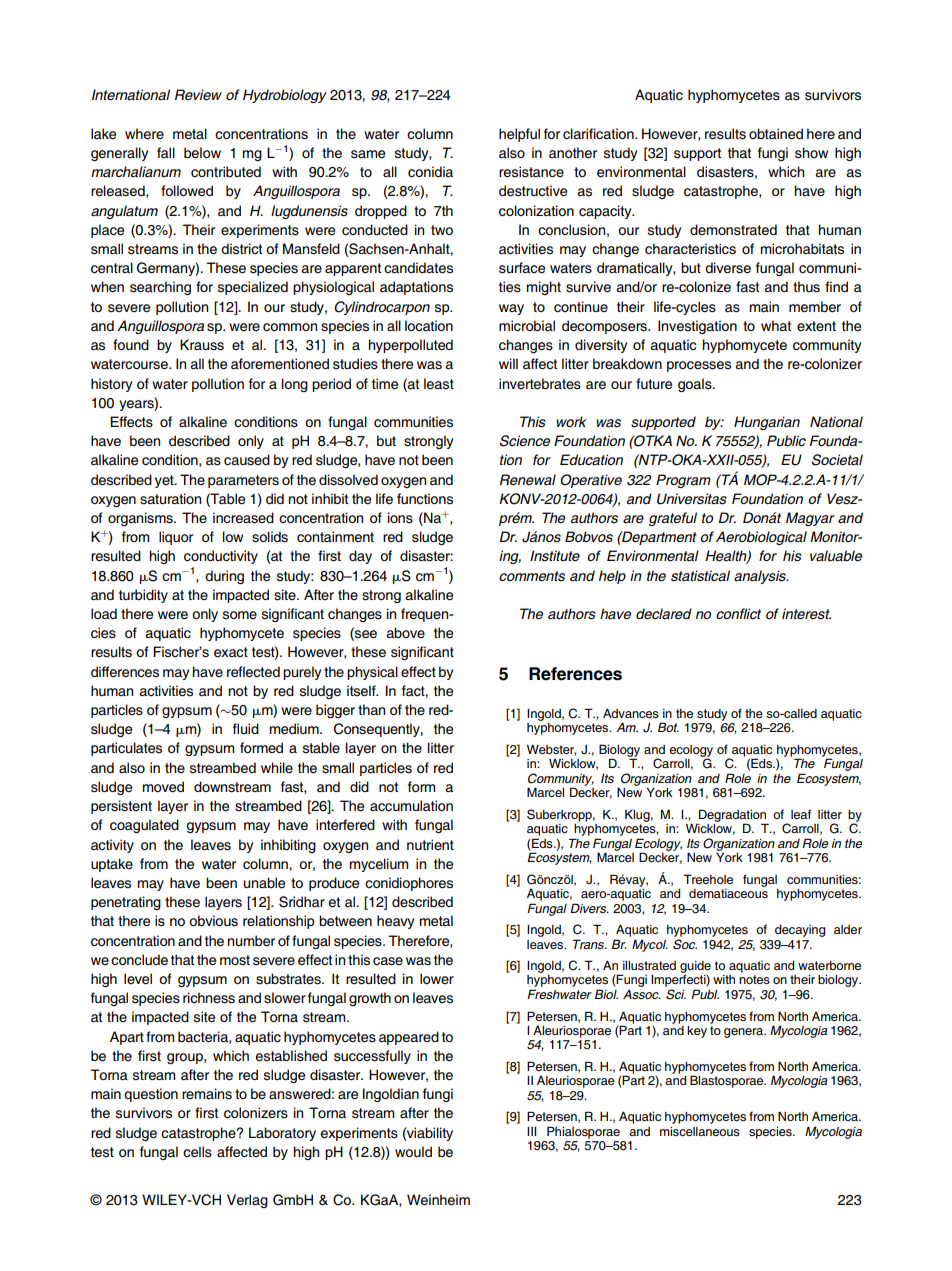  I want to click on obtained, so click(776, 134).
